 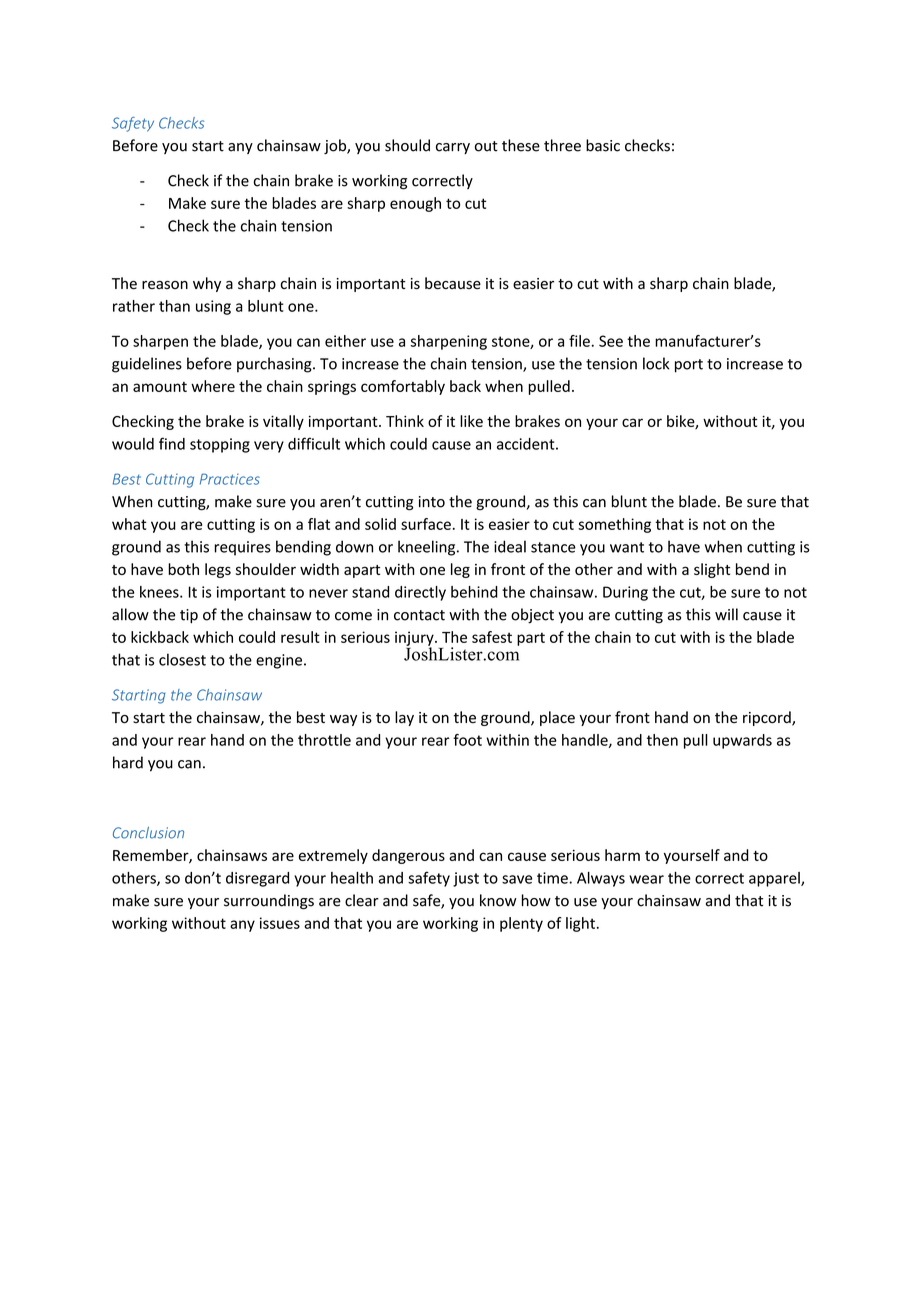 I want to click on injury, so click(x=415, y=639).
